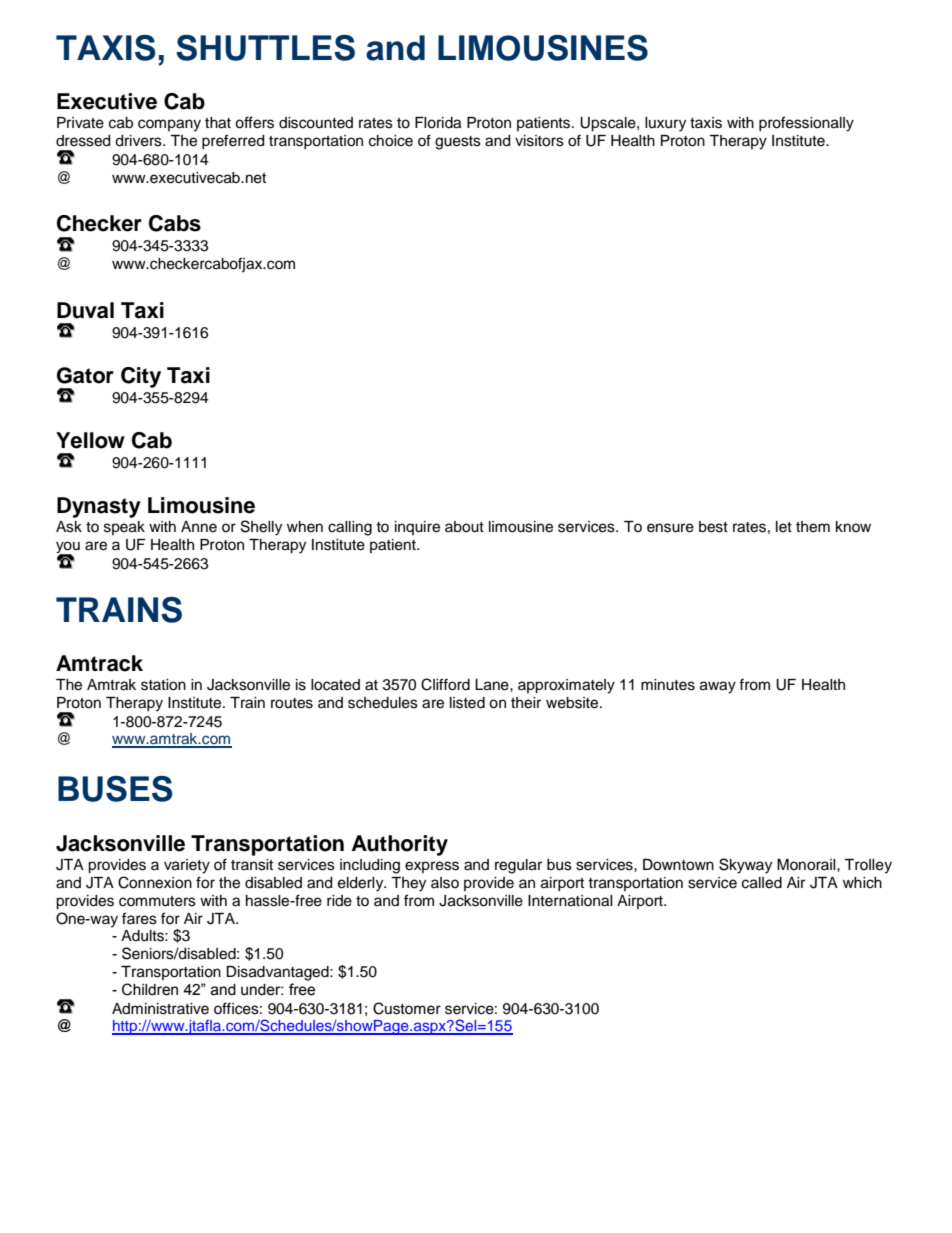 This screenshot has width=952, height=1233. I want to click on Duval, so click(85, 310).
